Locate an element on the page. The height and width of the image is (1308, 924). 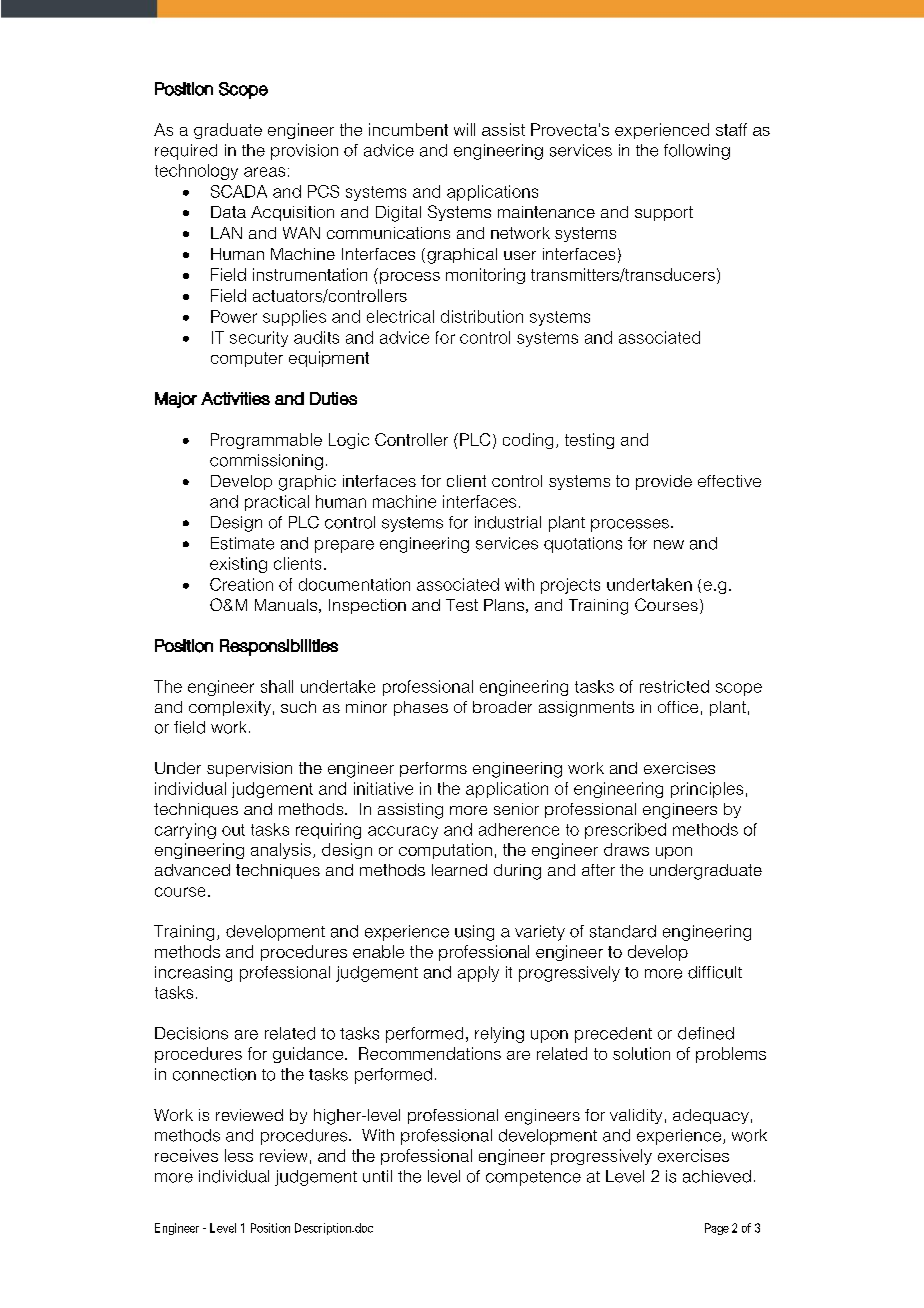
less is located at coordinates (239, 1155).
